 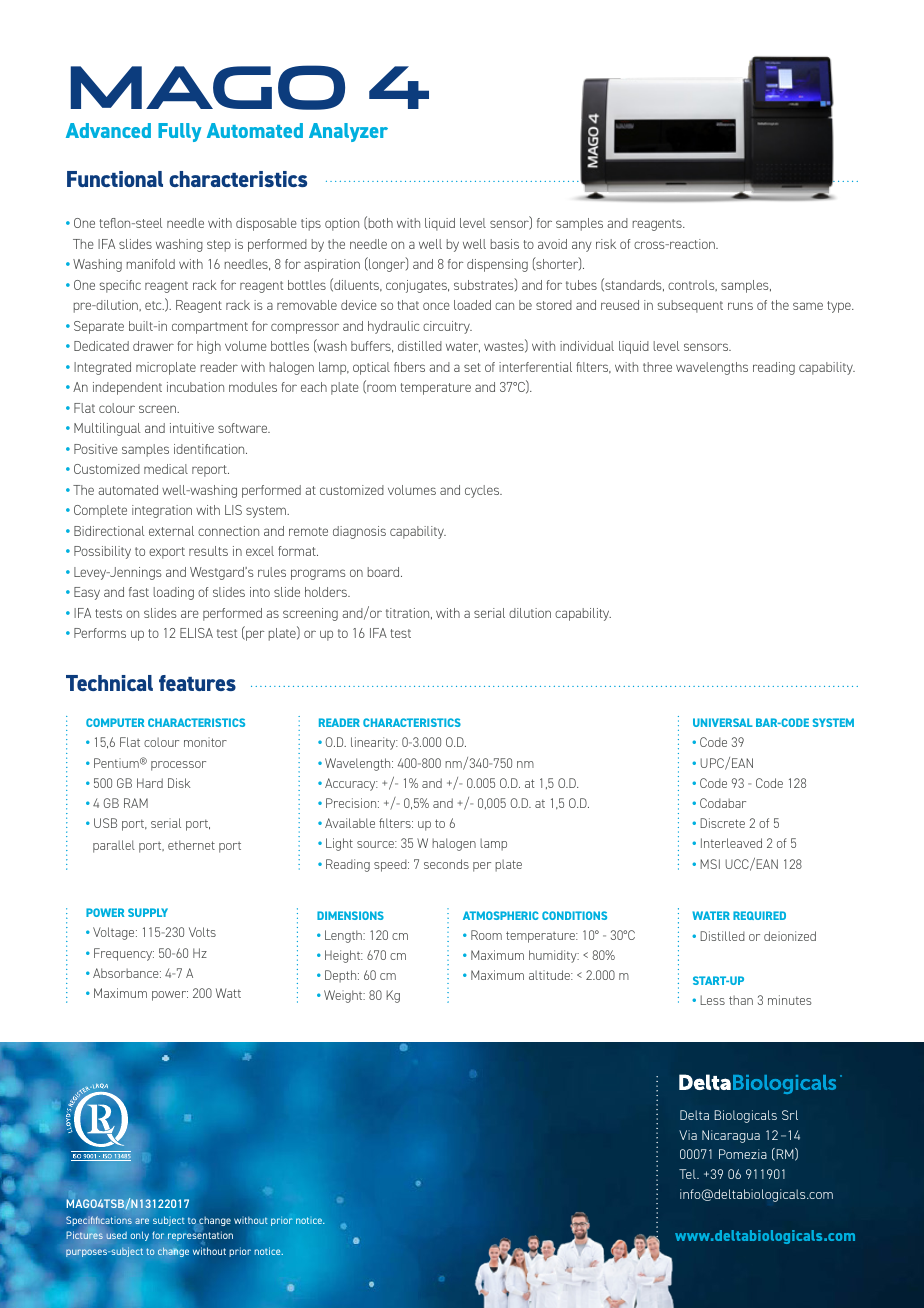 What do you see at coordinates (723, 722) in the document?
I see `UNIVERSAL` at bounding box center [723, 722].
